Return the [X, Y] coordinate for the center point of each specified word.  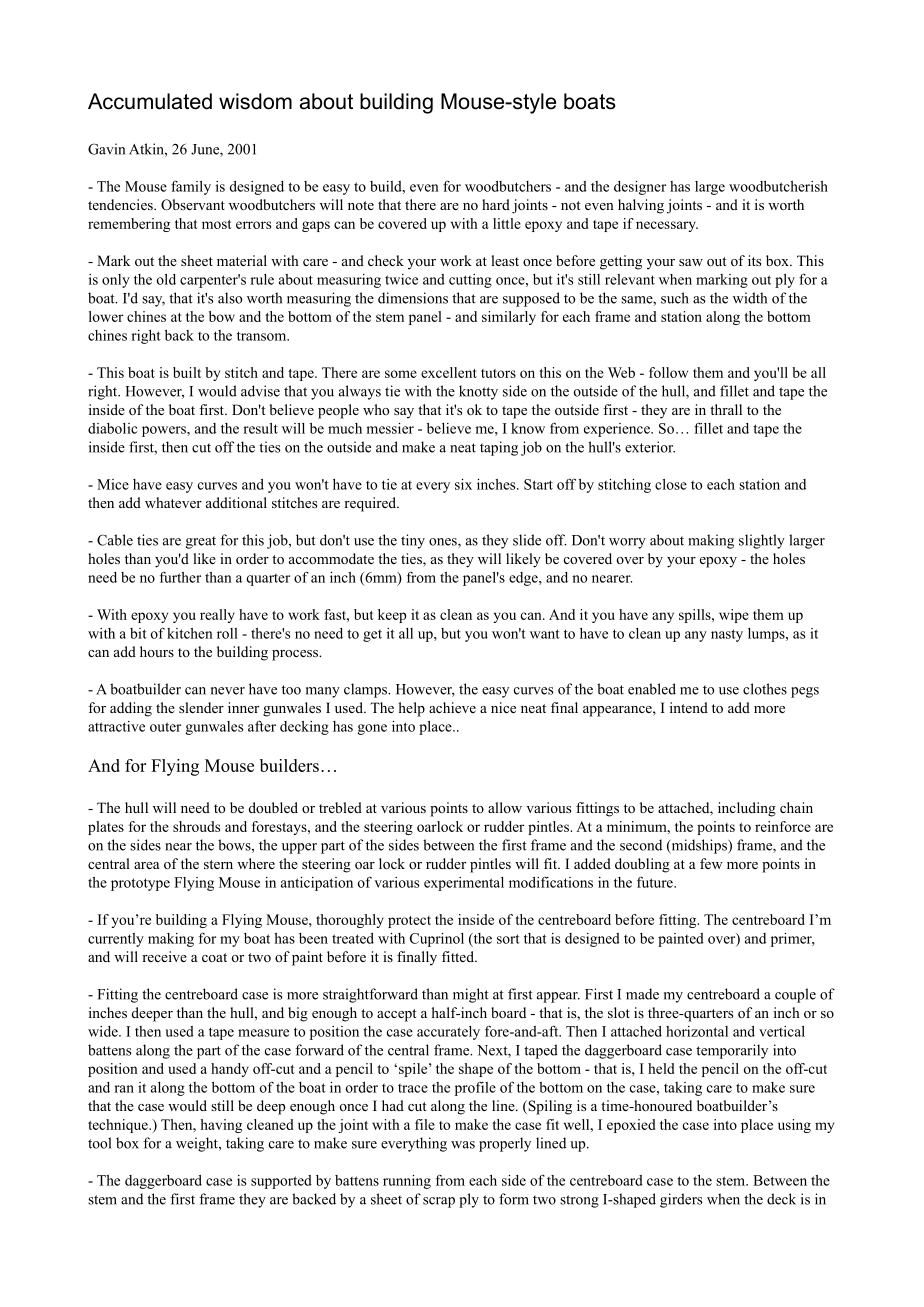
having [221, 1126]
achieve [452, 707]
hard [496, 204]
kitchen [190, 633]
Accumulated [150, 101]
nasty [727, 635]
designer [640, 188]
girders [681, 1200]
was [463, 1145]
